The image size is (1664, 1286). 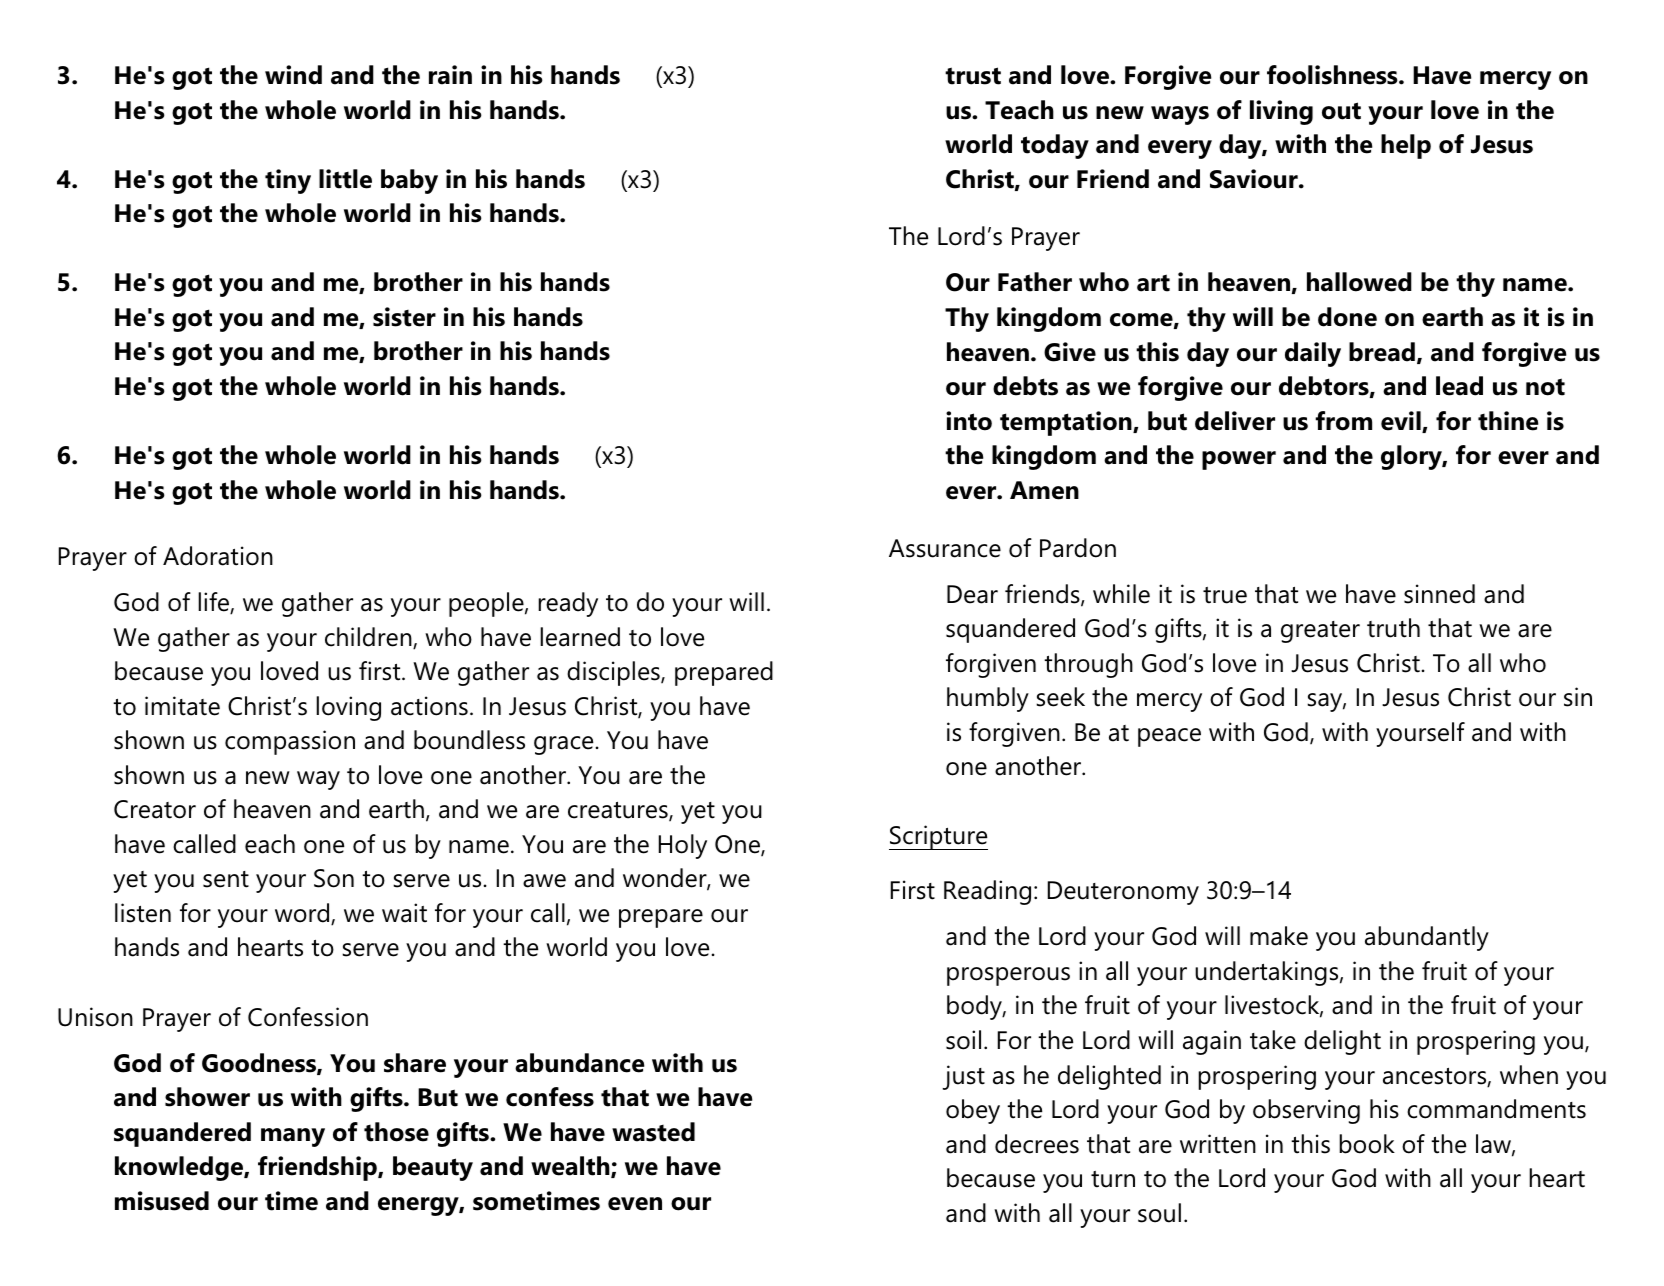 I want to click on children, so click(x=369, y=638).
